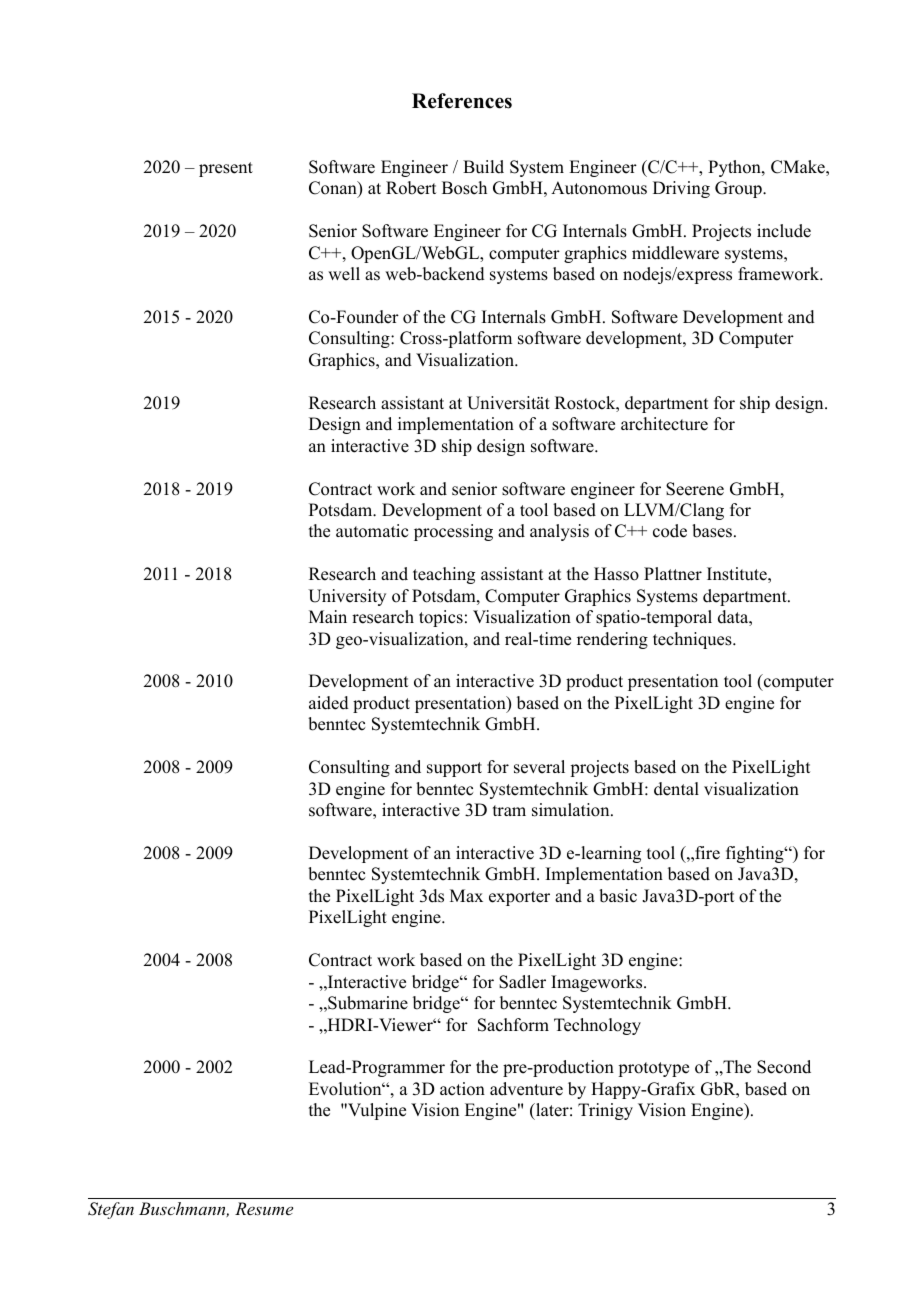 The width and height of the screenshot is (924, 1308). Describe the element at coordinates (735, 168) in the screenshot. I see `Python` at that location.
